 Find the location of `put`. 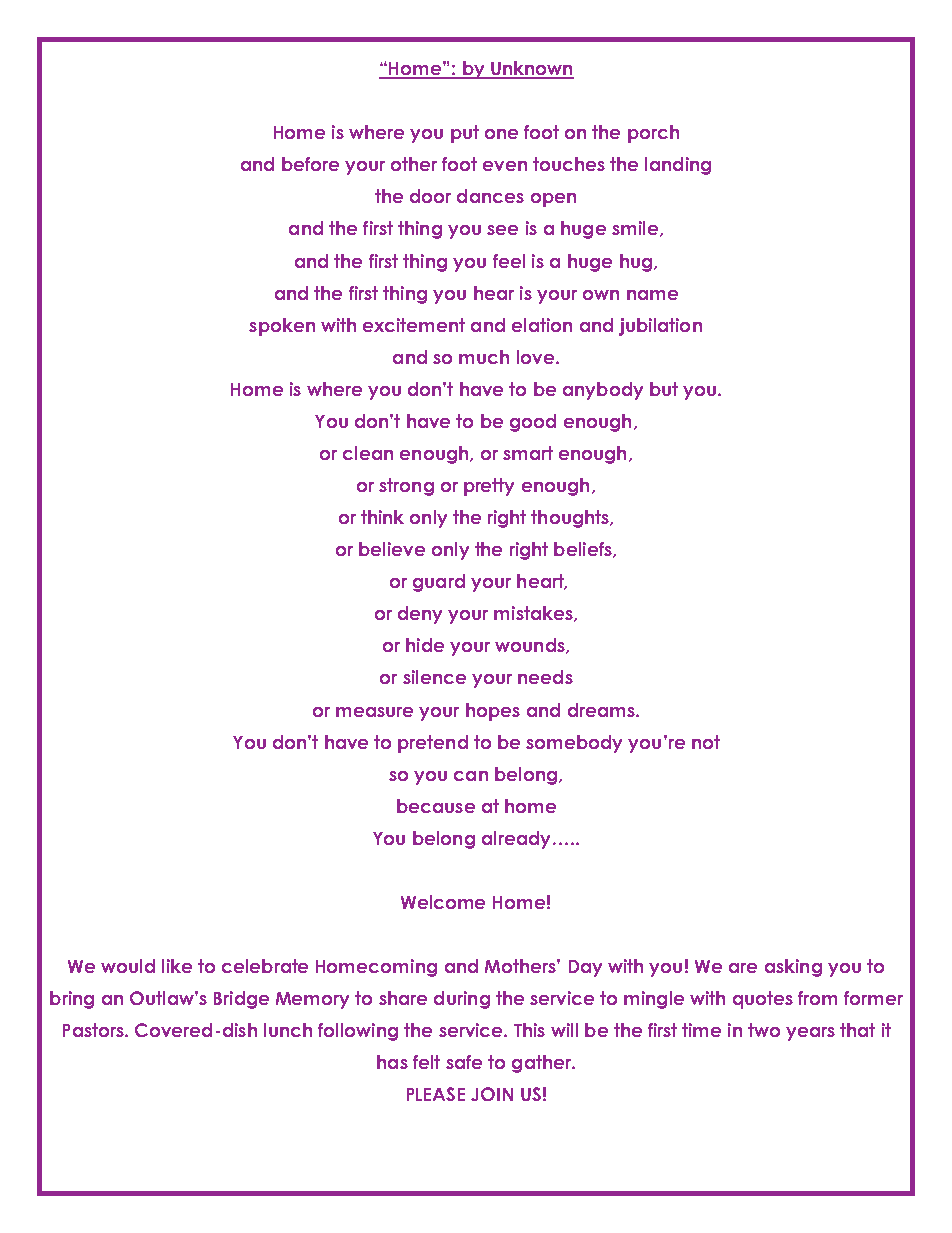

put is located at coordinates (465, 134).
